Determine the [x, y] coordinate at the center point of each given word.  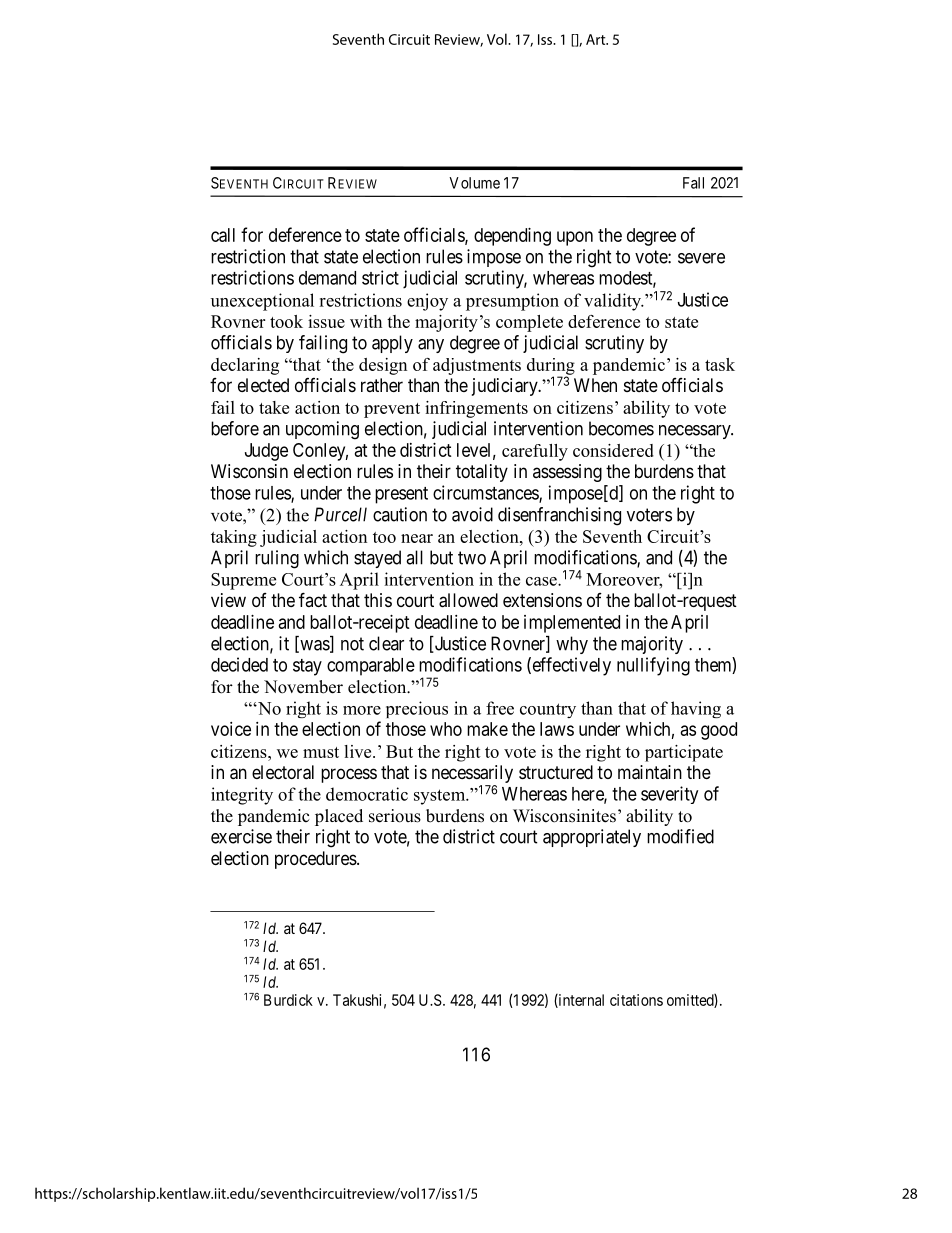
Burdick [288, 1000]
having [696, 709]
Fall [693, 183]
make [487, 729]
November [303, 687]
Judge [266, 452]
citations [636, 1000]
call [223, 235]
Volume [474, 183]
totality [482, 473]
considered [613, 450]
